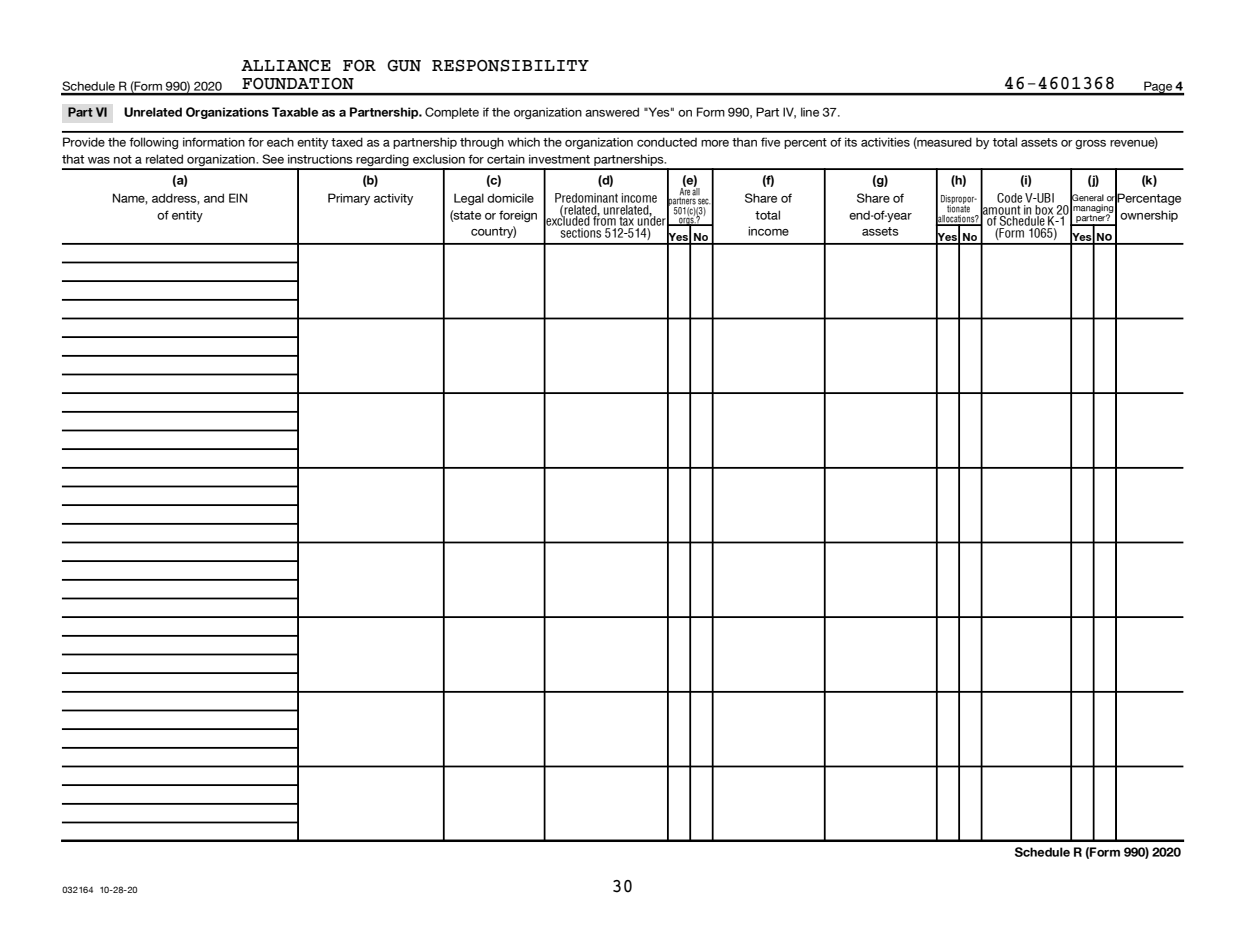 The image size is (1245, 952). I want to click on line, so click(810, 112).
